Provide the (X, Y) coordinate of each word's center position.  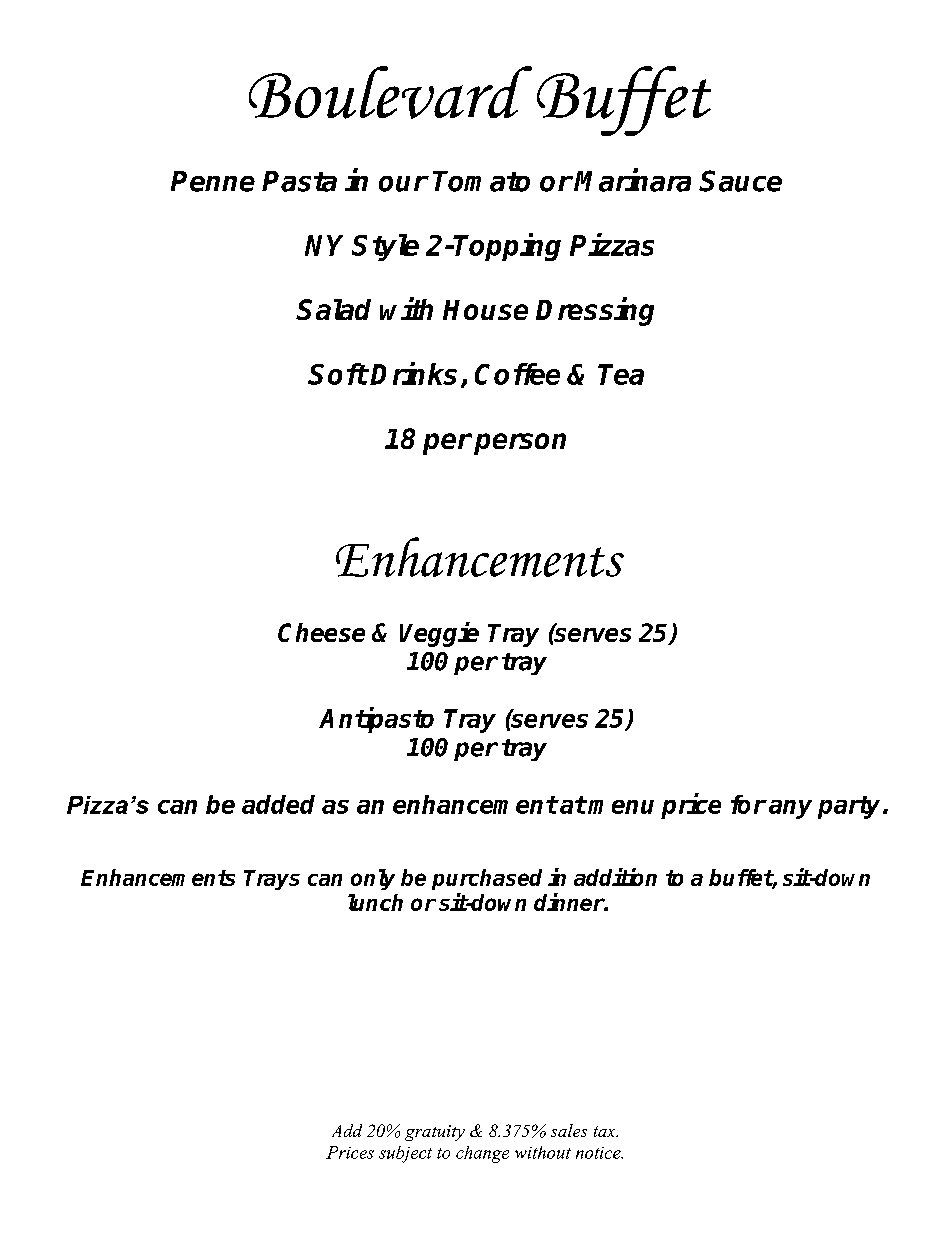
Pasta (299, 181)
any (790, 809)
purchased (487, 879)
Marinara (632, 180)
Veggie (439, 634)
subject (405, 1154)
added (278, 804)
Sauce (740, 181)
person (520, 444)
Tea (621, 374)
